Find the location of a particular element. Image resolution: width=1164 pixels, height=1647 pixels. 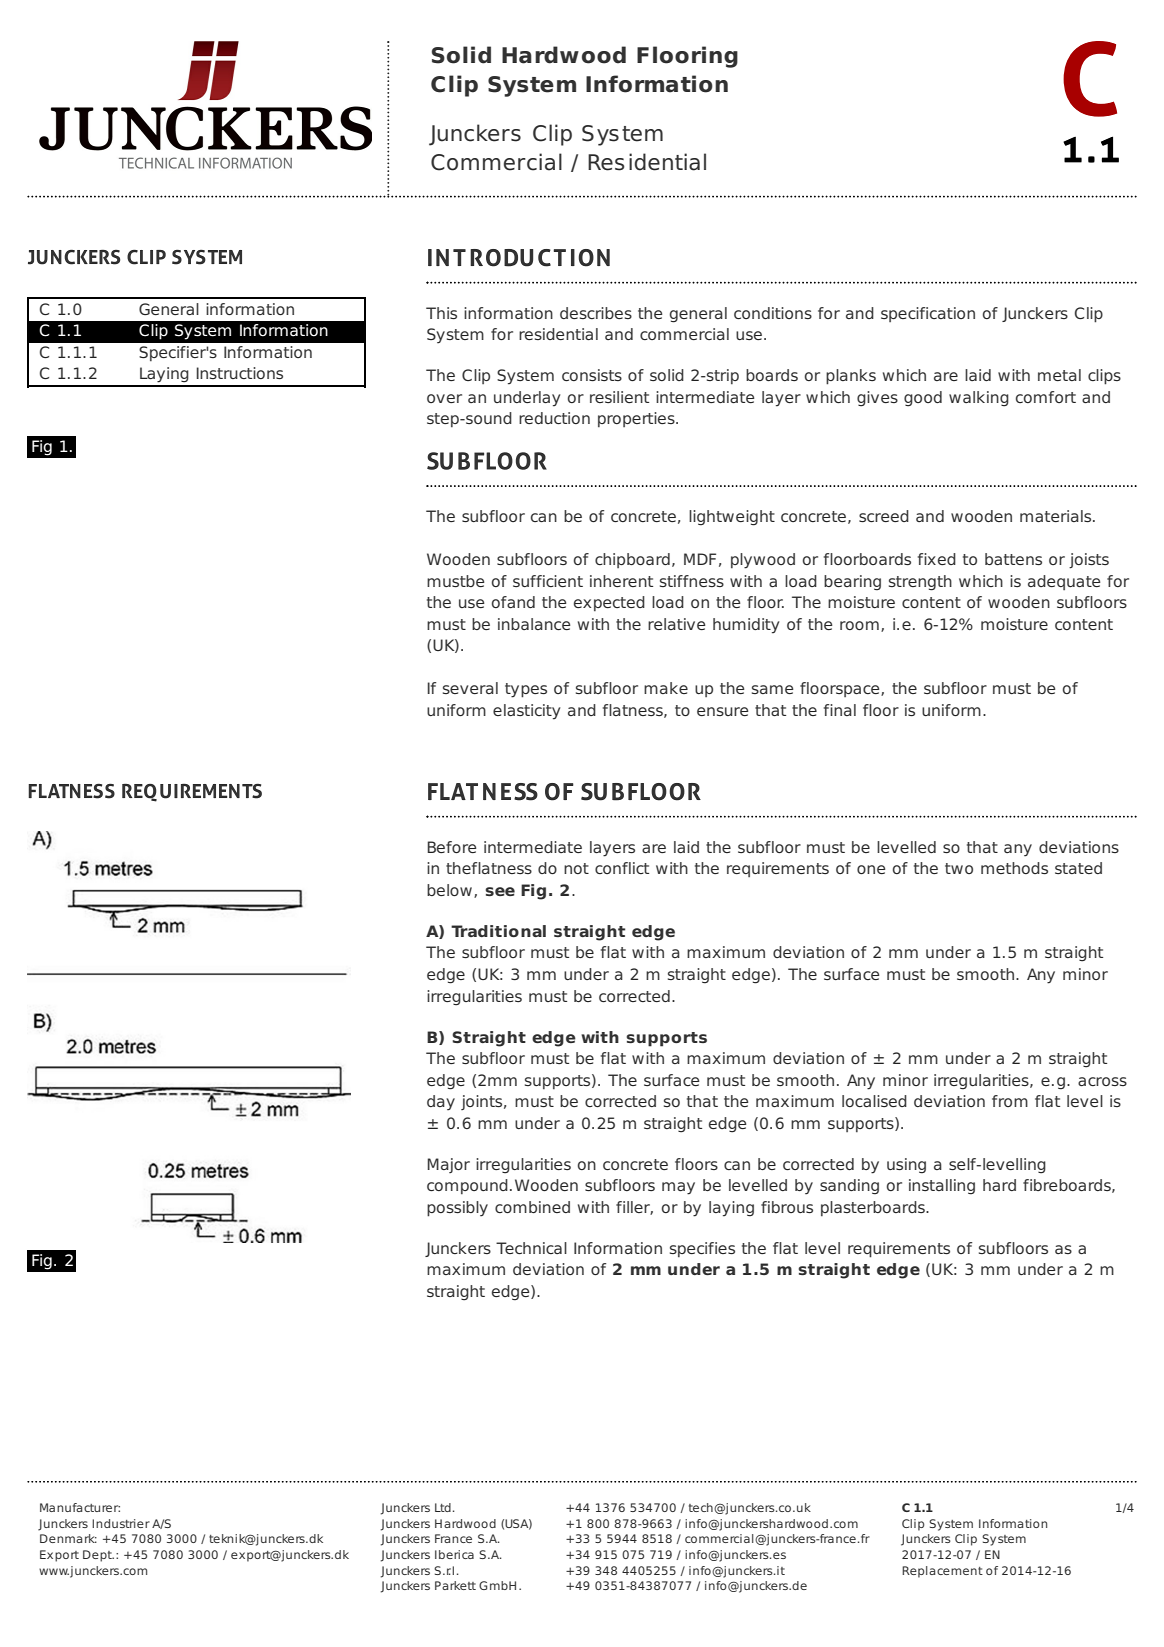

specification is located at coordinates (928, 314).
